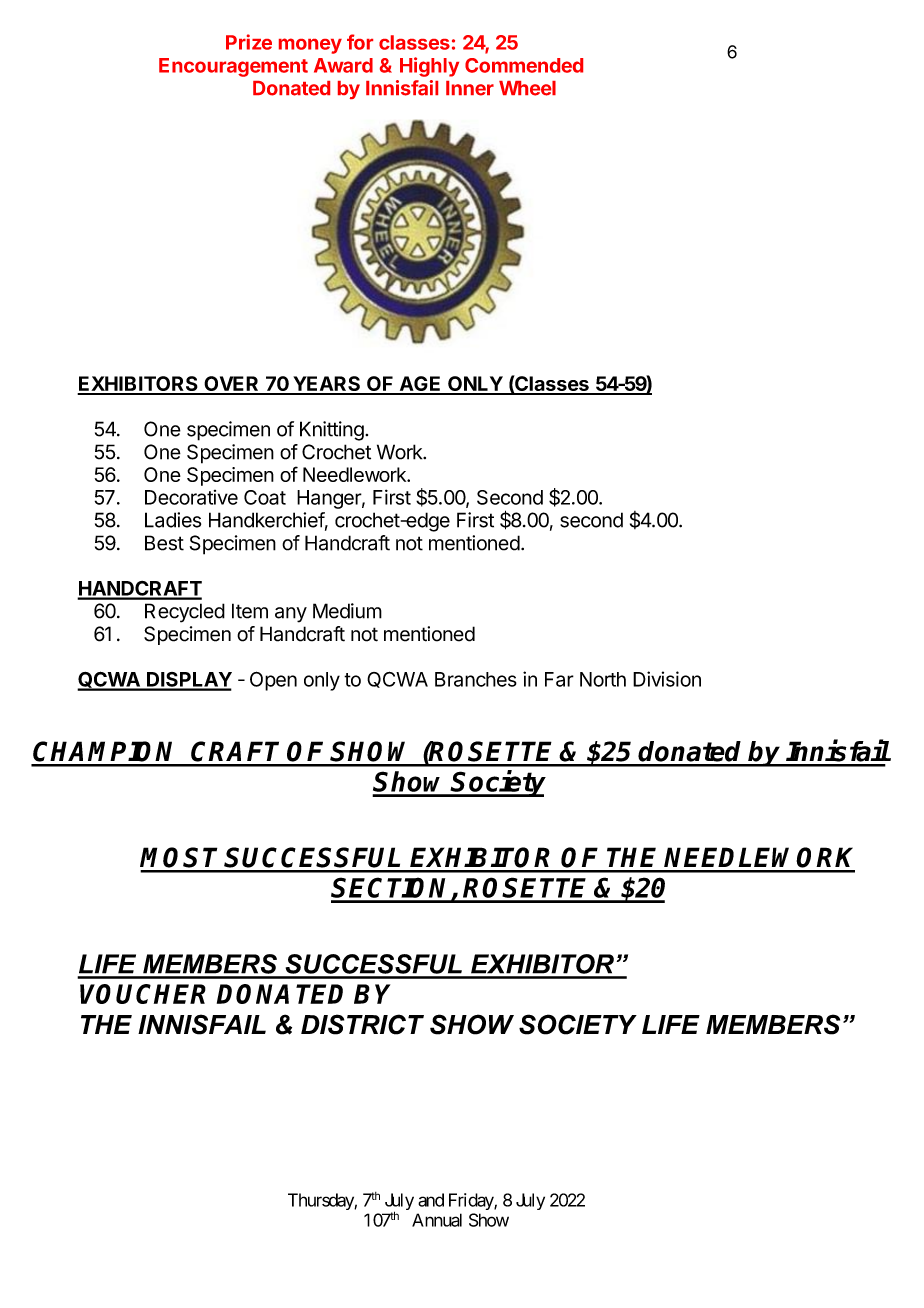 This document has height=1308, width=924. I want to click on Highly, so click(429, 67).
